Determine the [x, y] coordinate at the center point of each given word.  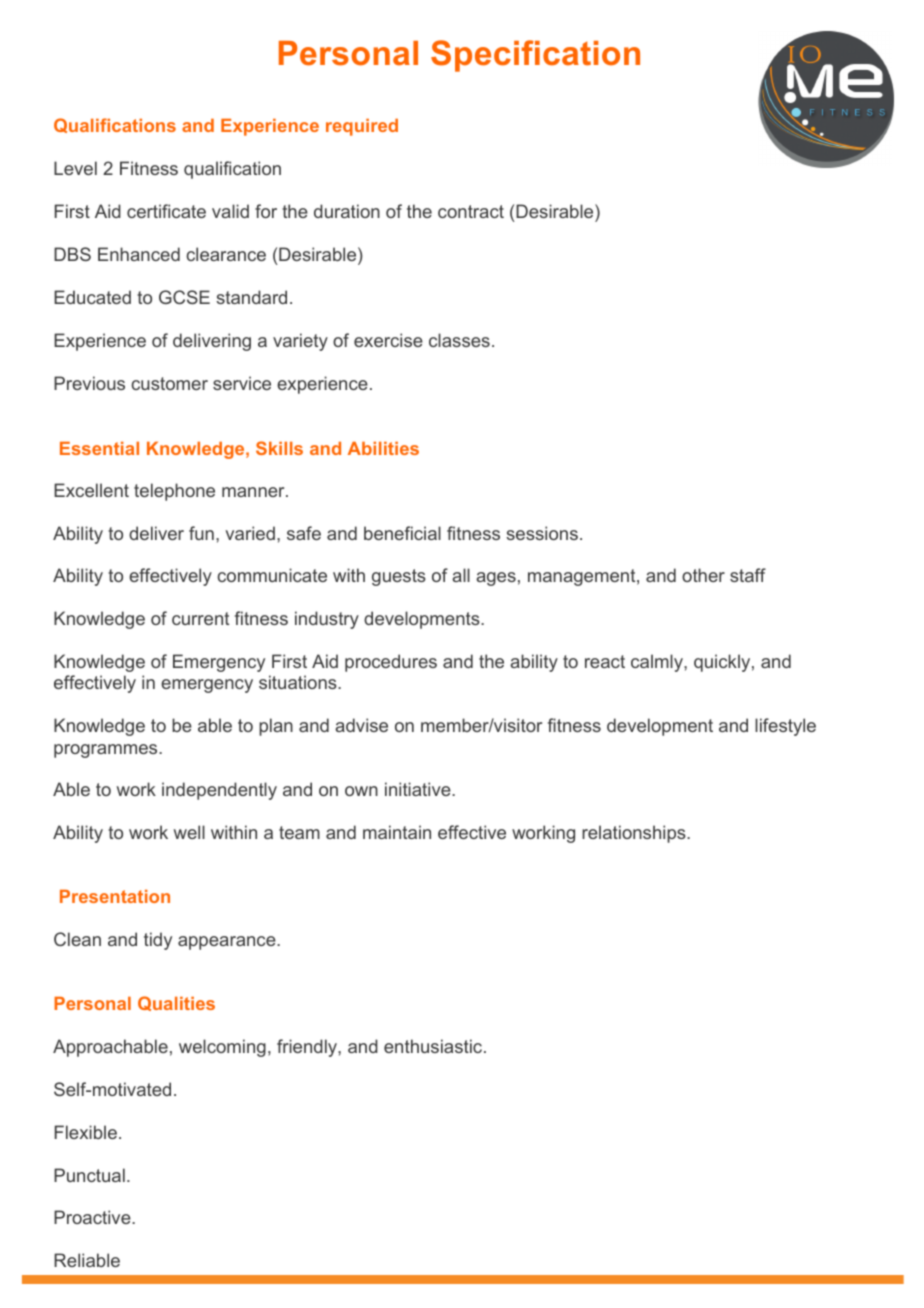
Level [75, 168]
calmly [658, 663]
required [362, 127]
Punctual [89, 1175]
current [200, 618]
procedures [391, 663]
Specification [535, 56]
